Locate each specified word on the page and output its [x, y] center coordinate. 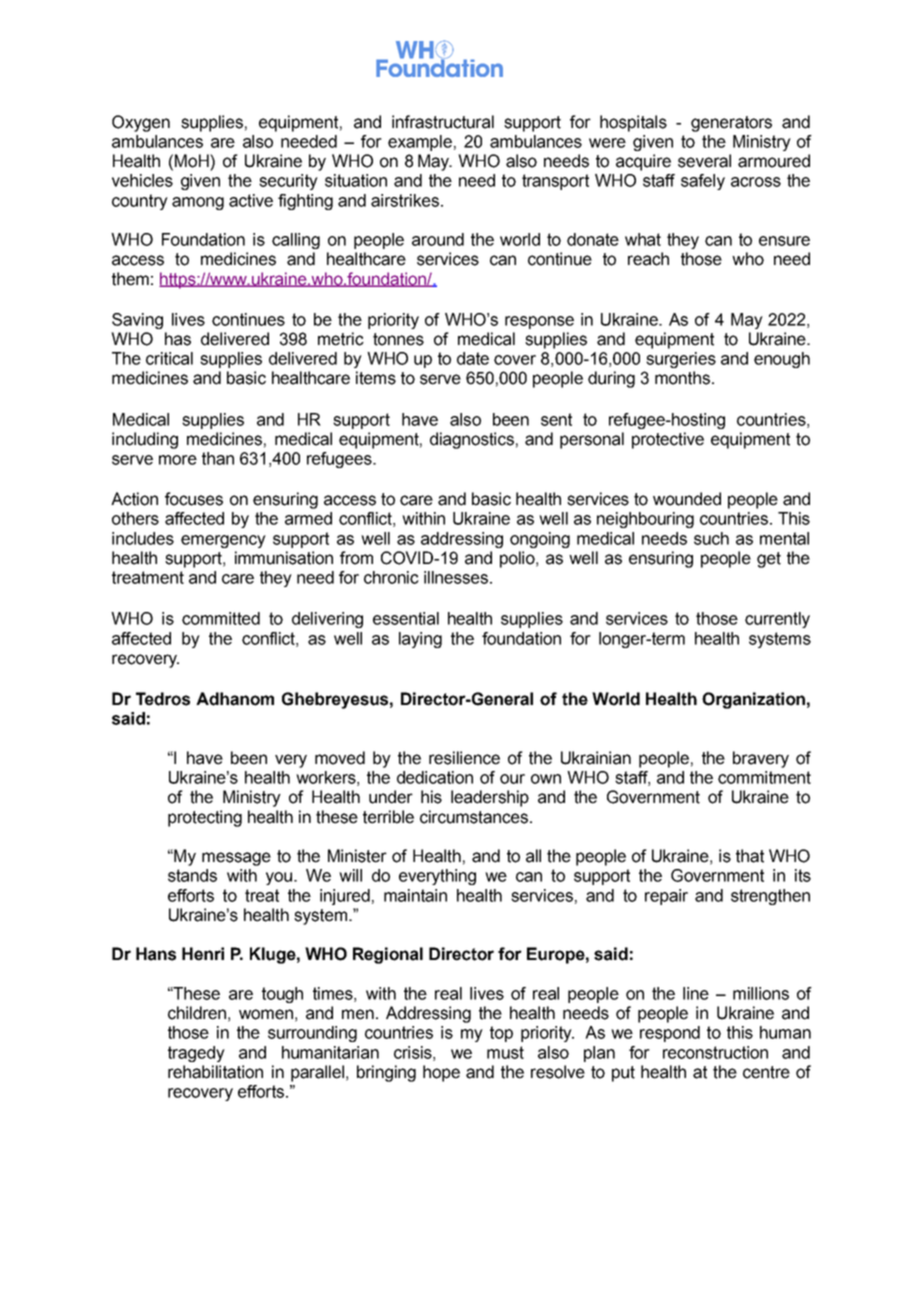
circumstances [474, 817]
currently [777, 620]
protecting [205, 818]
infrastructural [443, 122]
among [198, 203]
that [750, 856]
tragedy [196, 1054]
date [473, 358]
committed [221, 618]
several [704, 161]
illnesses [456, 577]
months [682, 378]
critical [169, 358]
